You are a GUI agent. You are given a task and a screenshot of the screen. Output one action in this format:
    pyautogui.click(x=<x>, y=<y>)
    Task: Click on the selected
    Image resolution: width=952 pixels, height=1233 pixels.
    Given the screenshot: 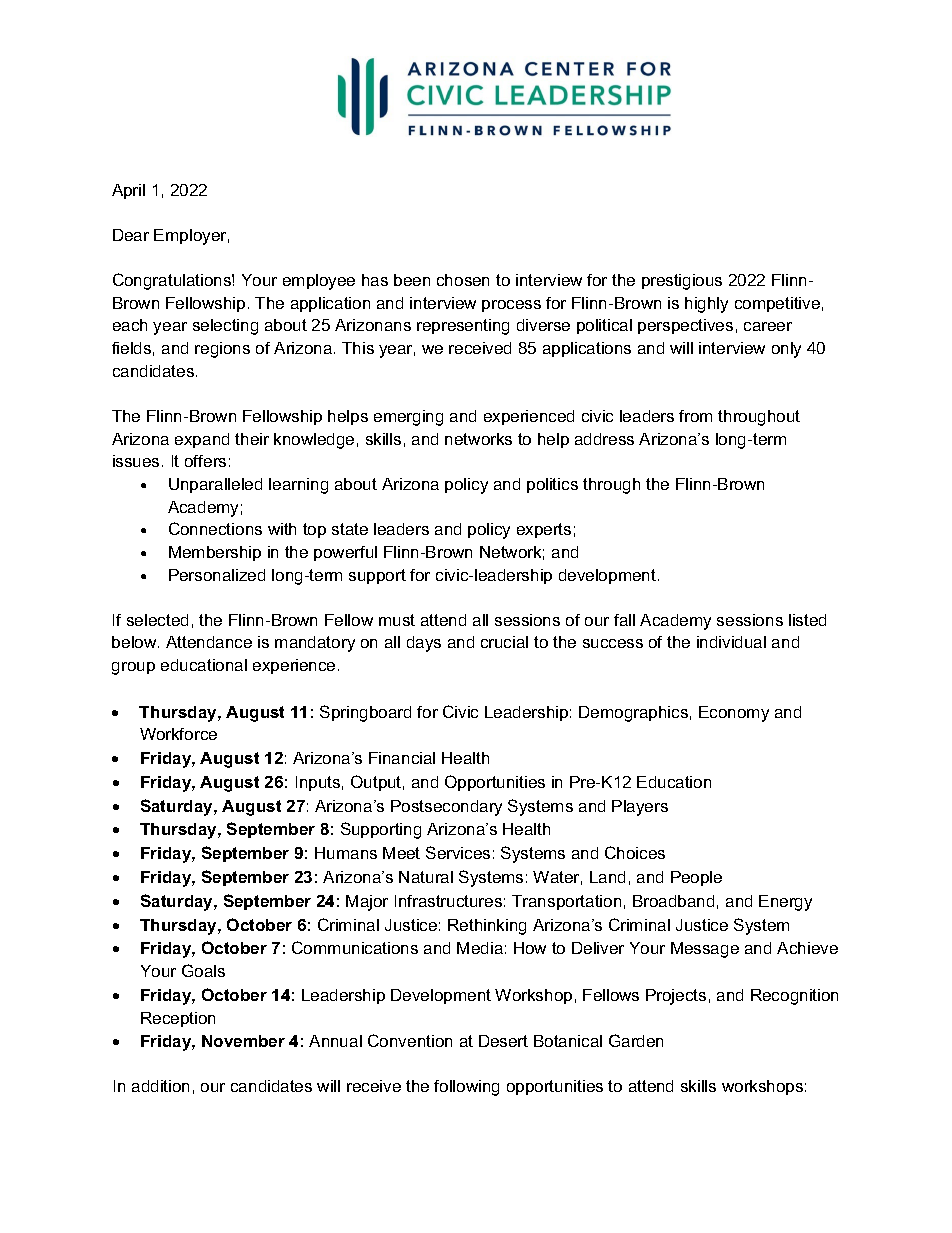 What is the action you would take?
    pyautogui.click(x=157, y=620)
